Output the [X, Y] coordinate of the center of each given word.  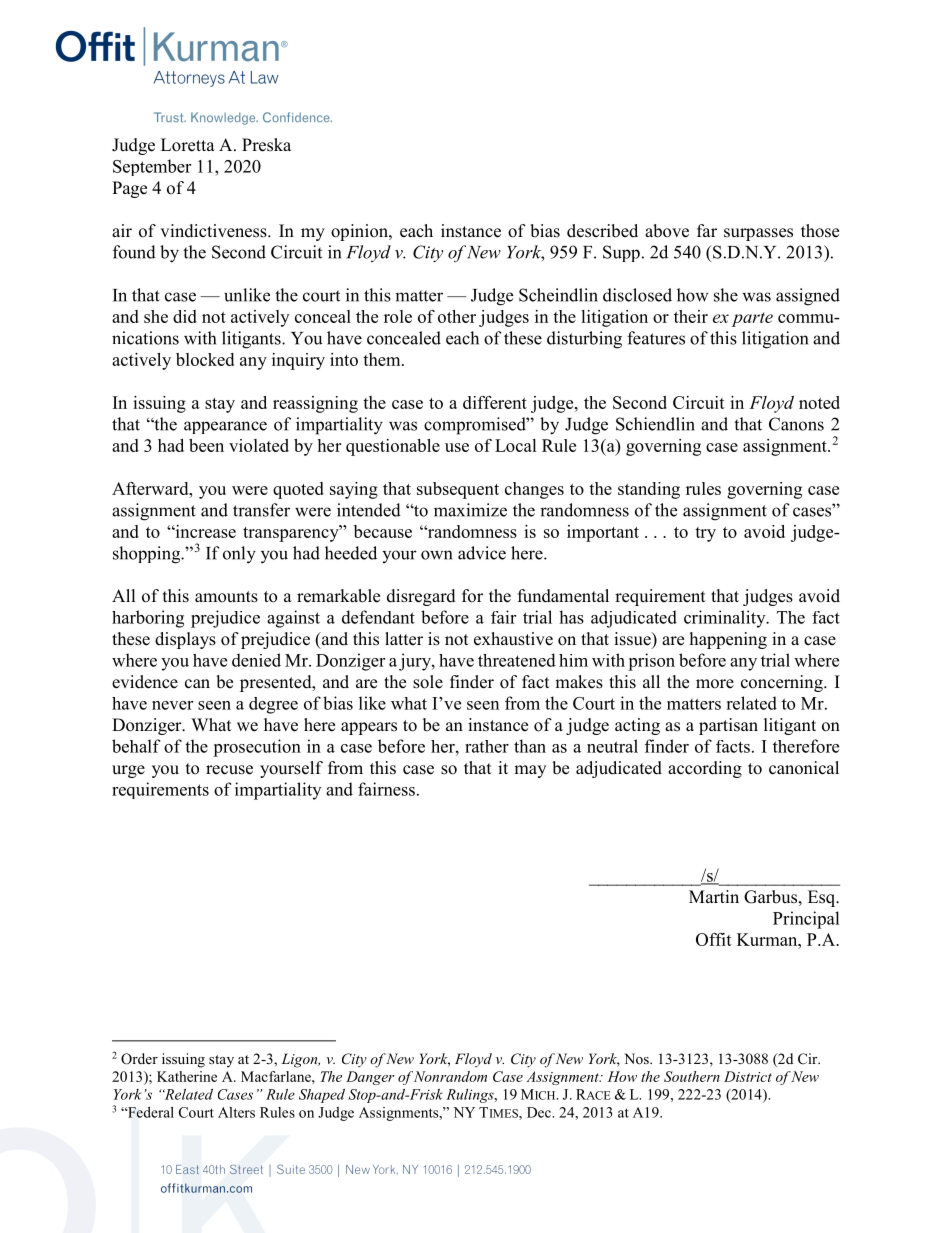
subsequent [458, 490]
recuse [229, 770]
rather [487, 746]
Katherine [187, 1076]
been [206, 445]
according [705, 769]
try [705, 534]
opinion [360, 232]
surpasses [758, 234]
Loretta [188, 145]
